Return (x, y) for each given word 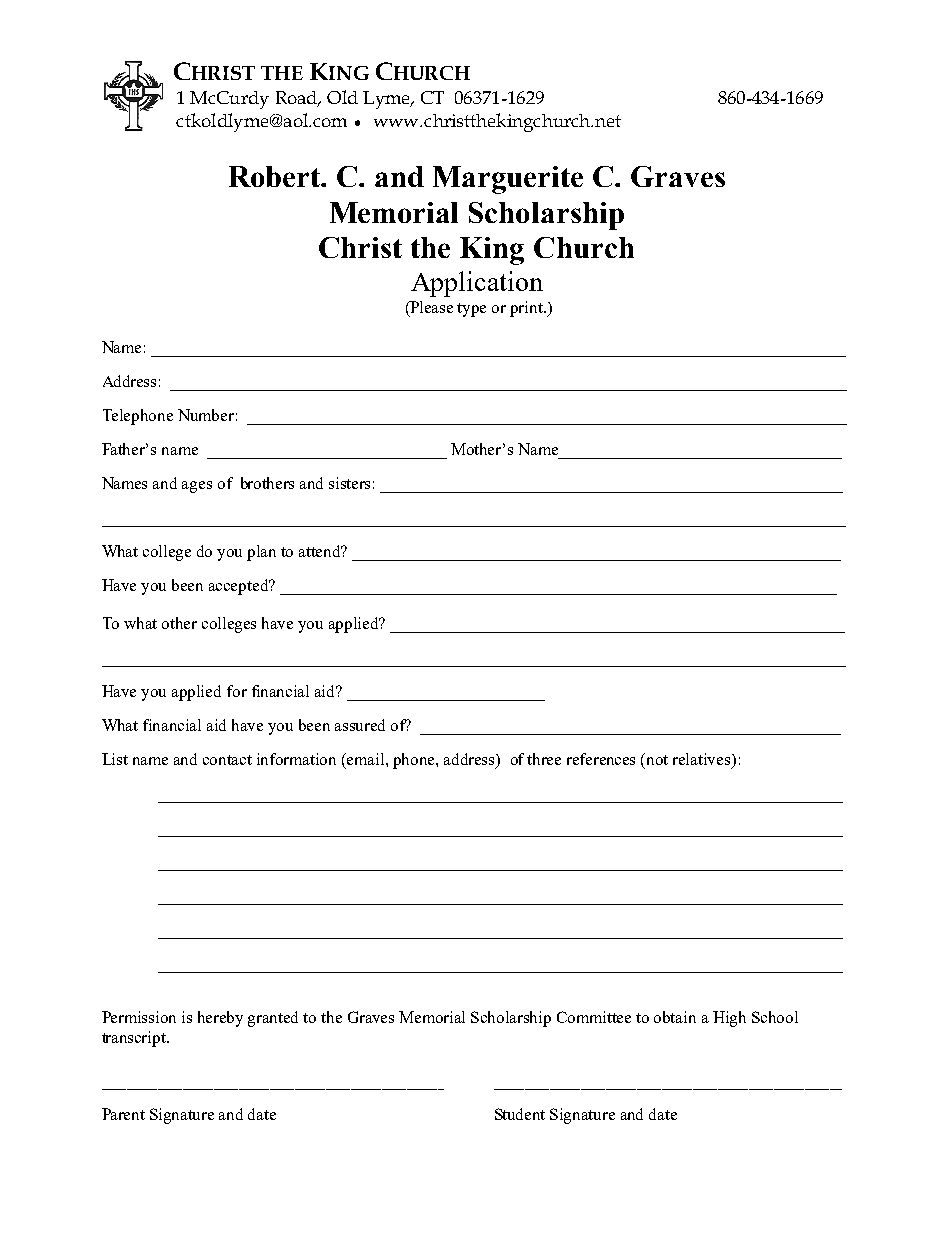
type (471, 310)
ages (197, 487)
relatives (703, 760)
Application (477, 284)
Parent (123, 1114)
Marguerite (508, 180)
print (528, 309)
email (367, 759)
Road (298, 99)
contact (227, 760)
